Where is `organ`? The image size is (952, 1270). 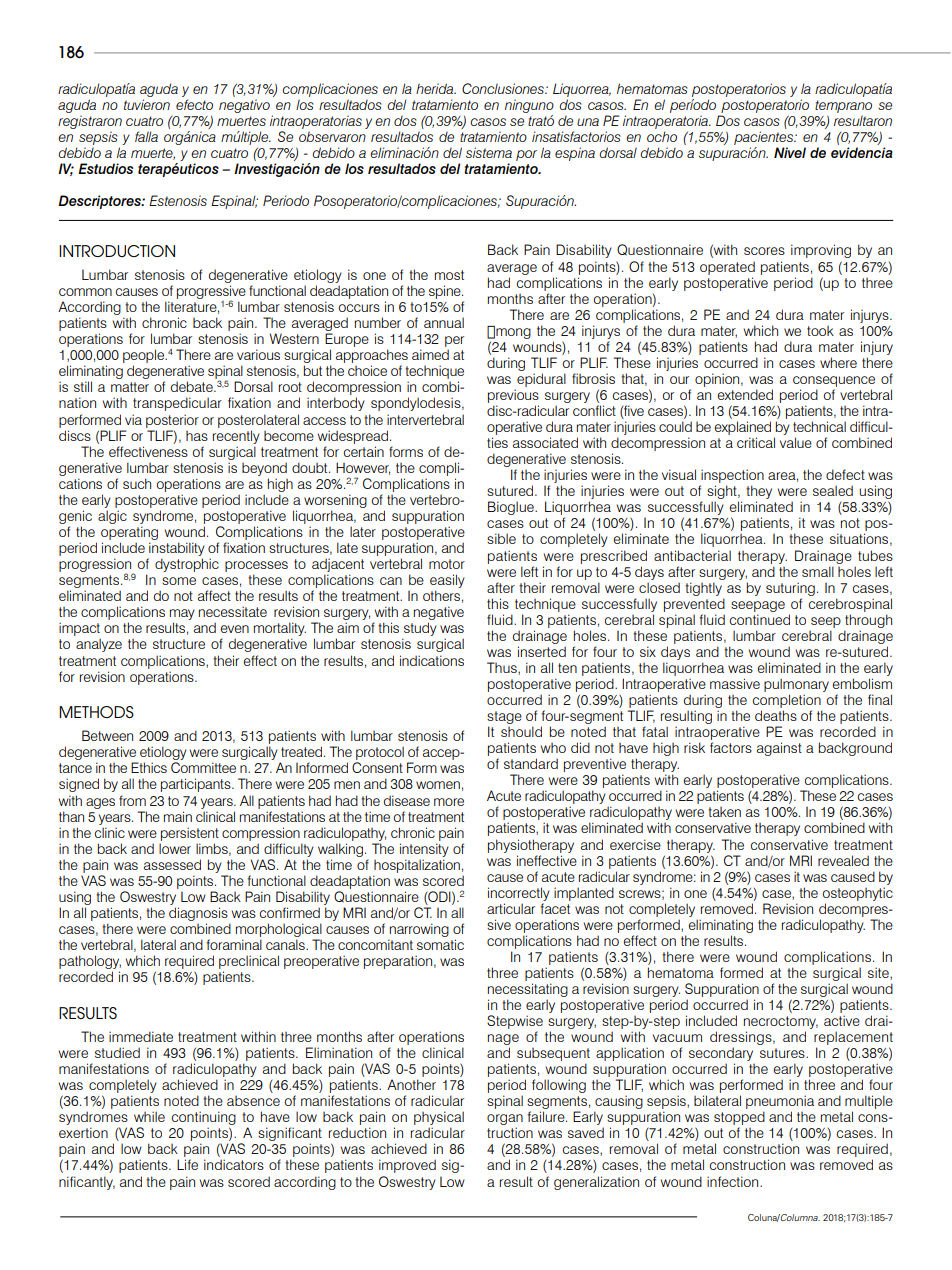
organ is located at coordinates (505, 1121).
